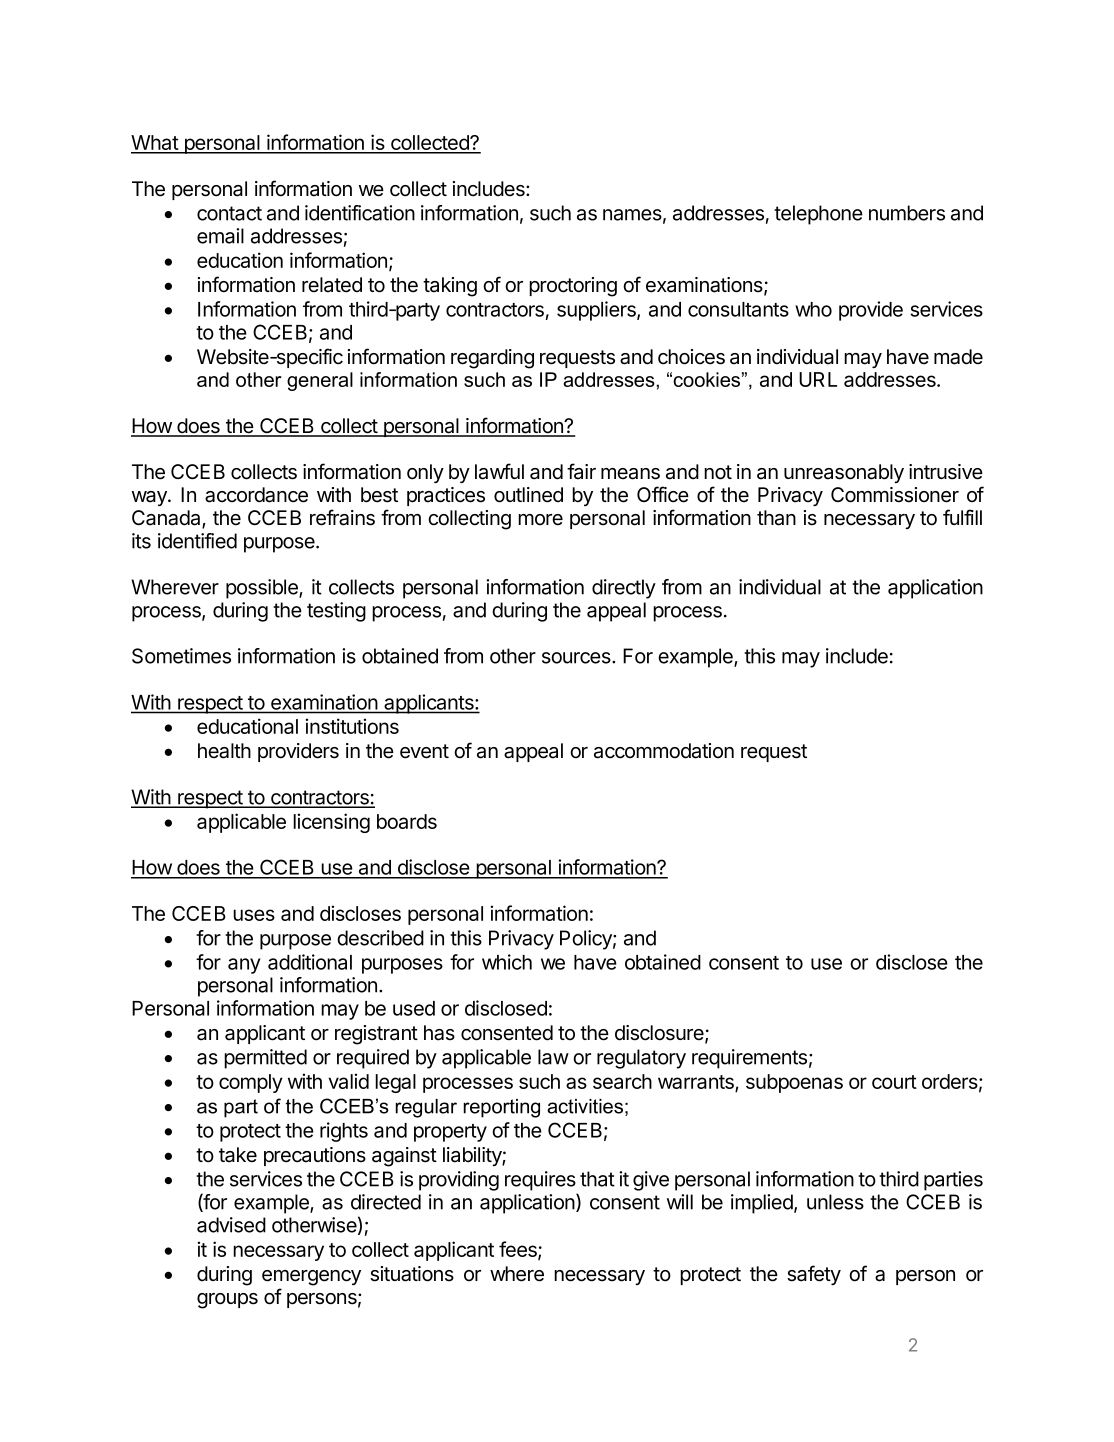 The image size is (1114, 1442). What do you see at coordinates (907, 213) in the page?
I see `numbers` at bounding box center [907, 213].
